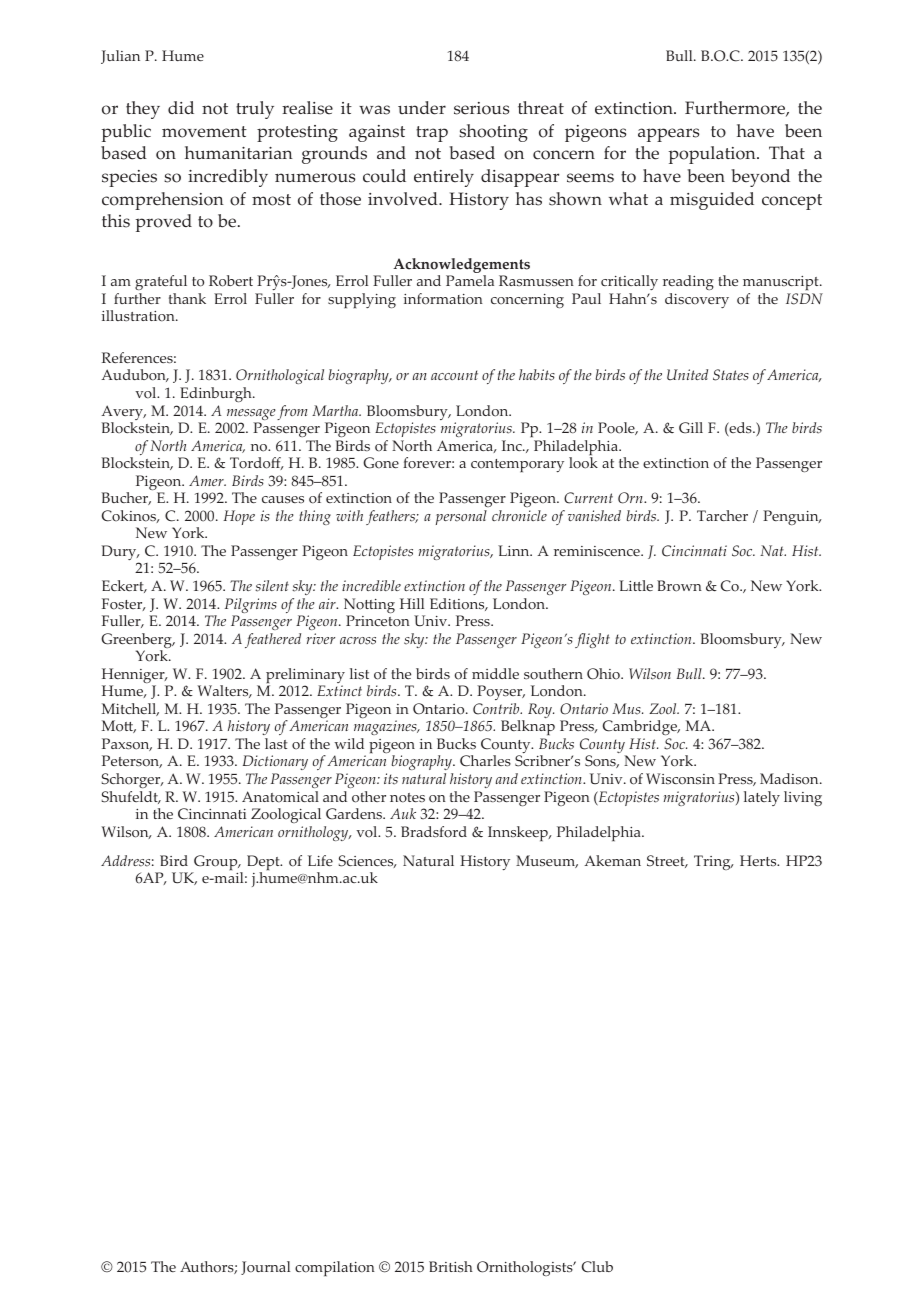  I want to click on Journal, so click(265, 1268).
